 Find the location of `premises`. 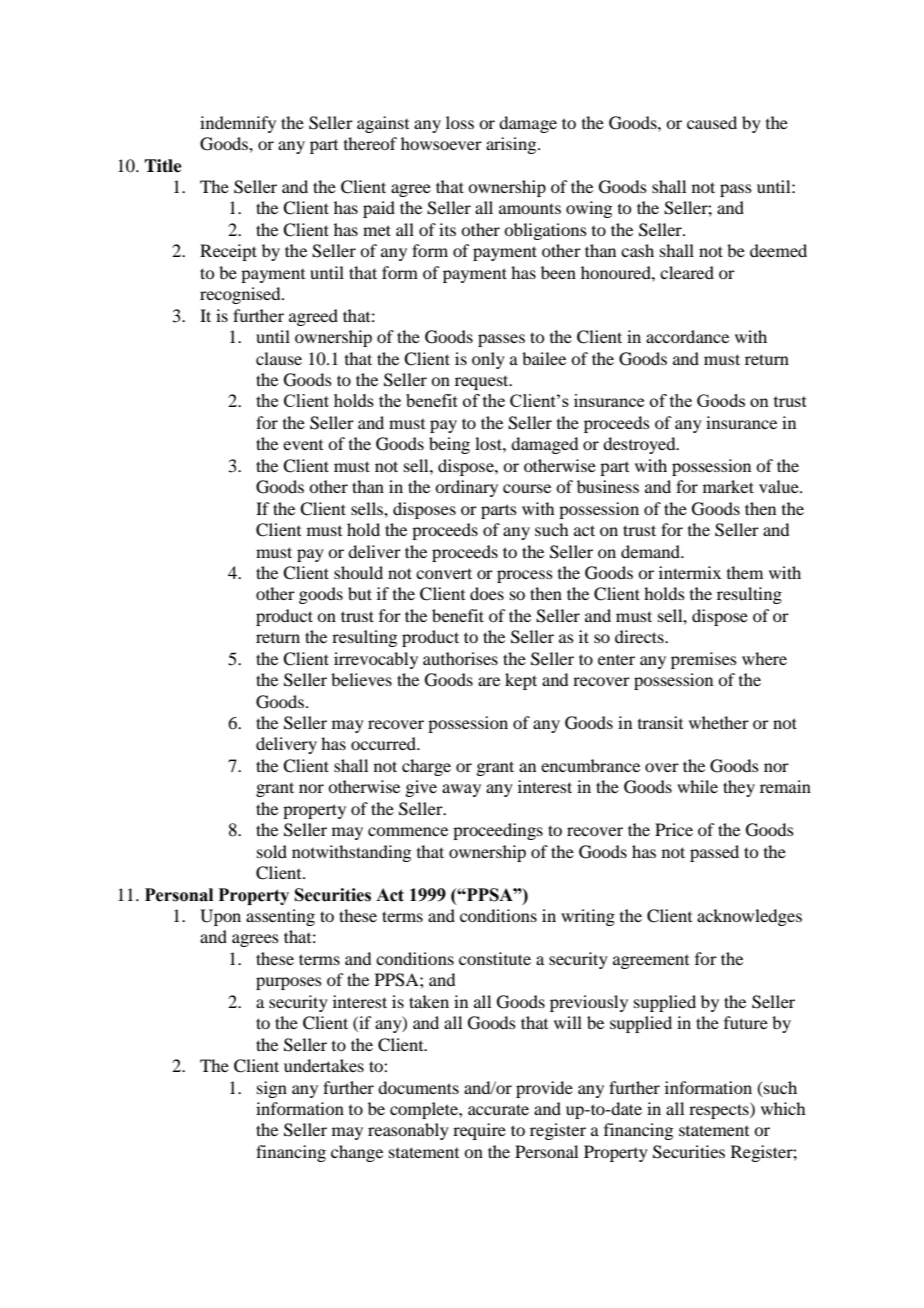

premises is located at coordinates (704, 660).
